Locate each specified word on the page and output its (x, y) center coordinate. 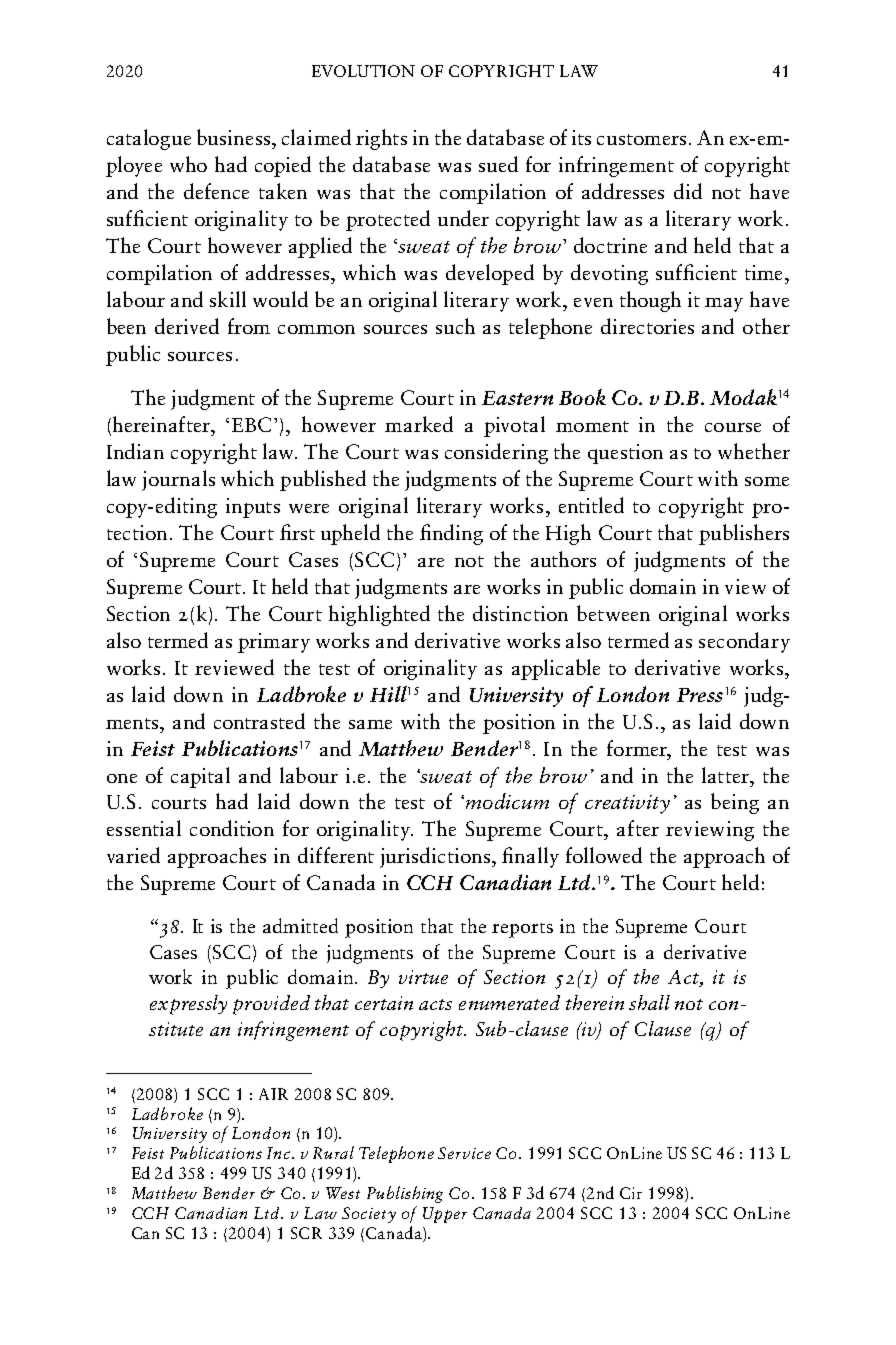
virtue (423, 977)
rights (381, 139)
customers (641, 139)
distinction (520, 613)
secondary (744, 642)
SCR (306, 1233)
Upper (445, 1215)
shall (649, 1002)
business (235, 137)
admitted (300, 925)
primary (274, 643)
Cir (631, 1193)
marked (419, 424)
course (733, 427)
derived (187, 326)
